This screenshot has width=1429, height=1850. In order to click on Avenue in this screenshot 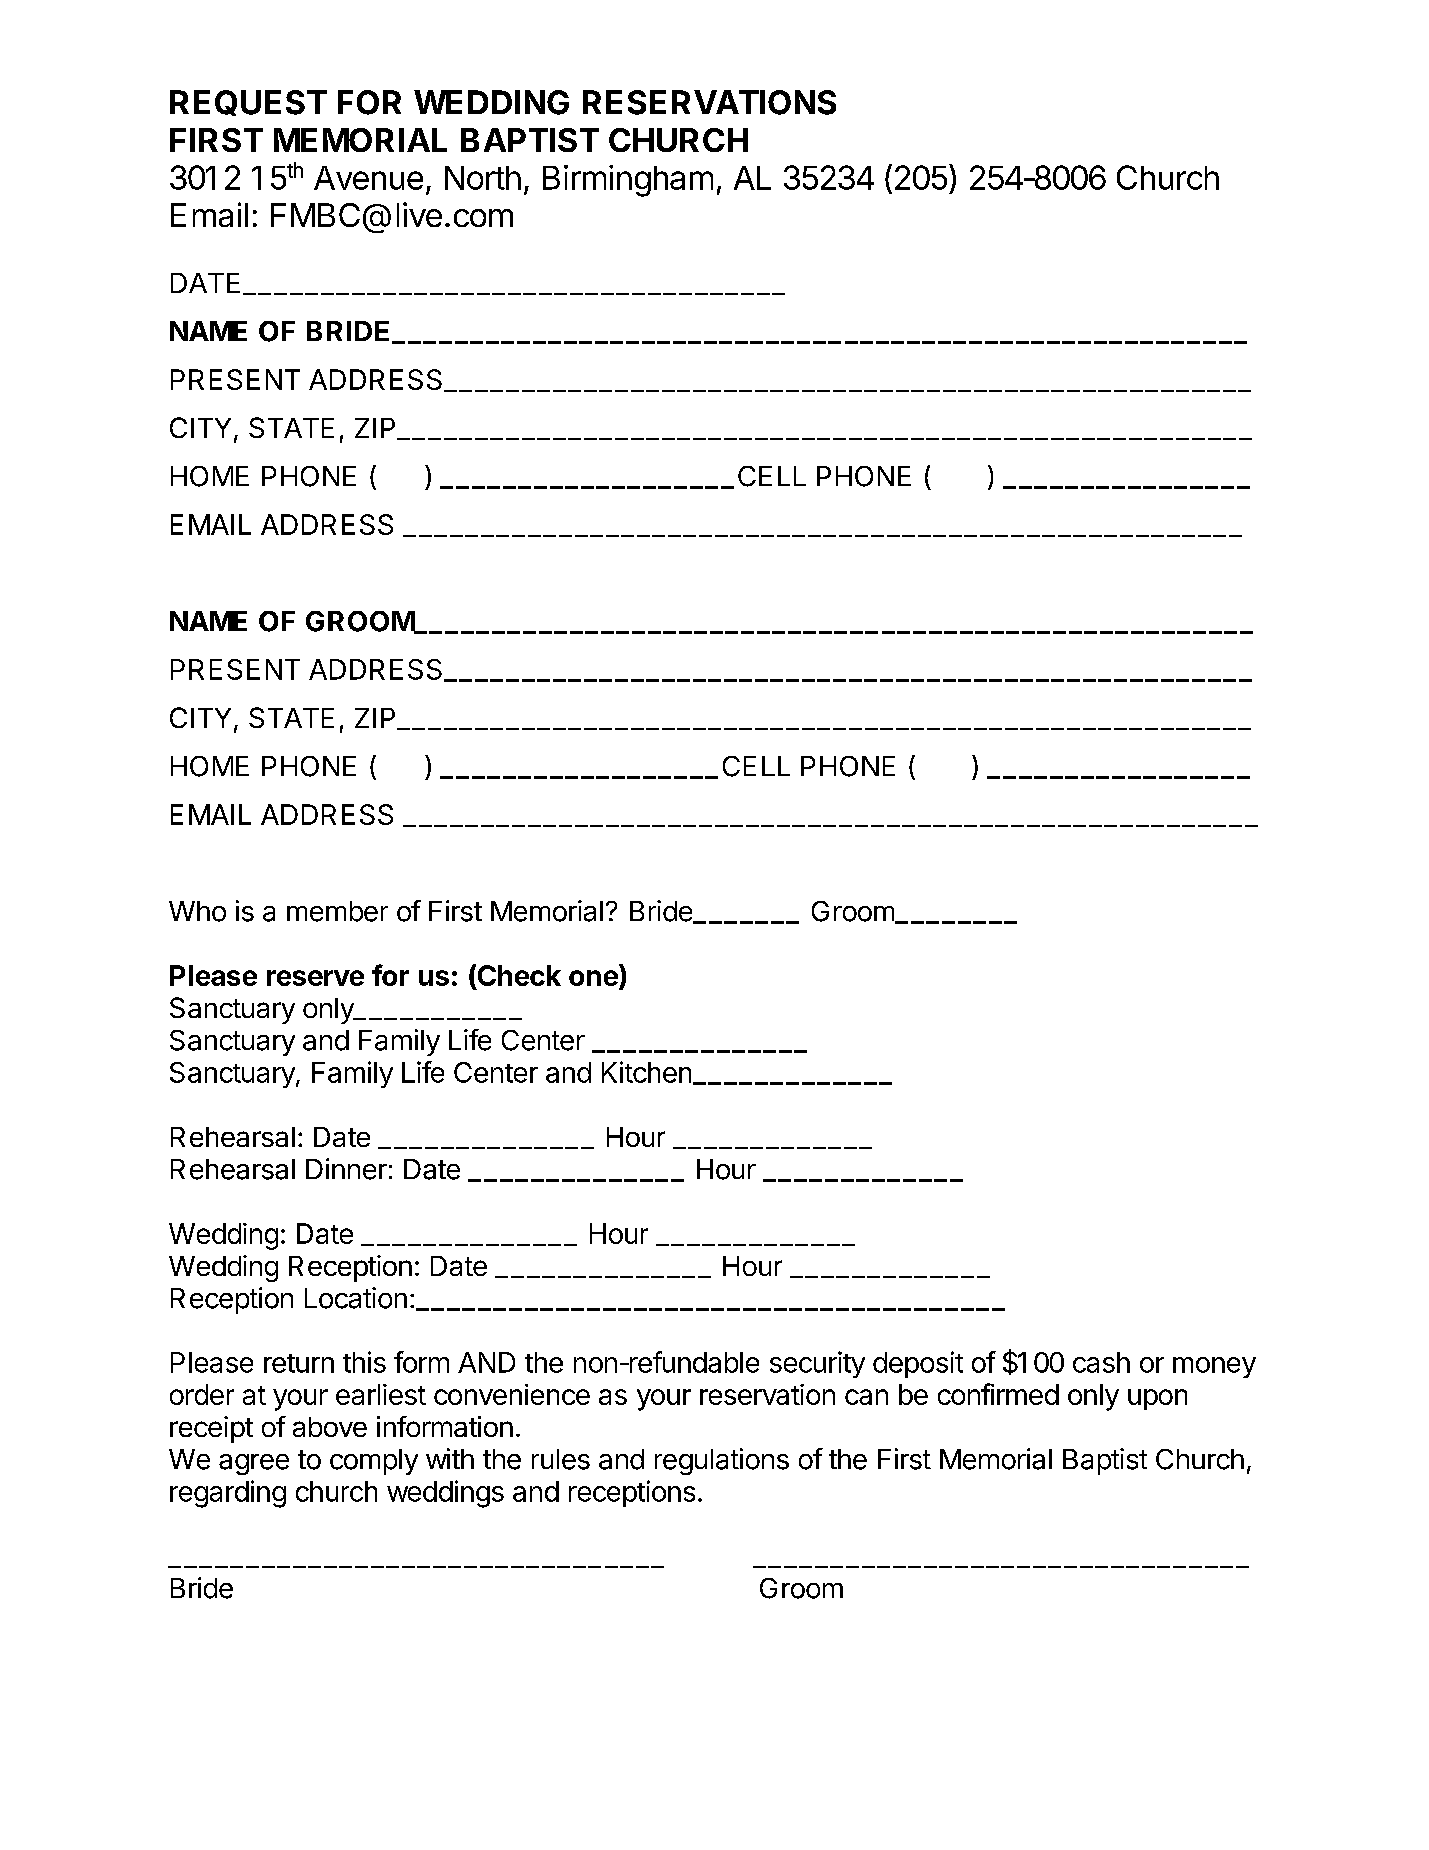, I will do `click(368, 178)`.
